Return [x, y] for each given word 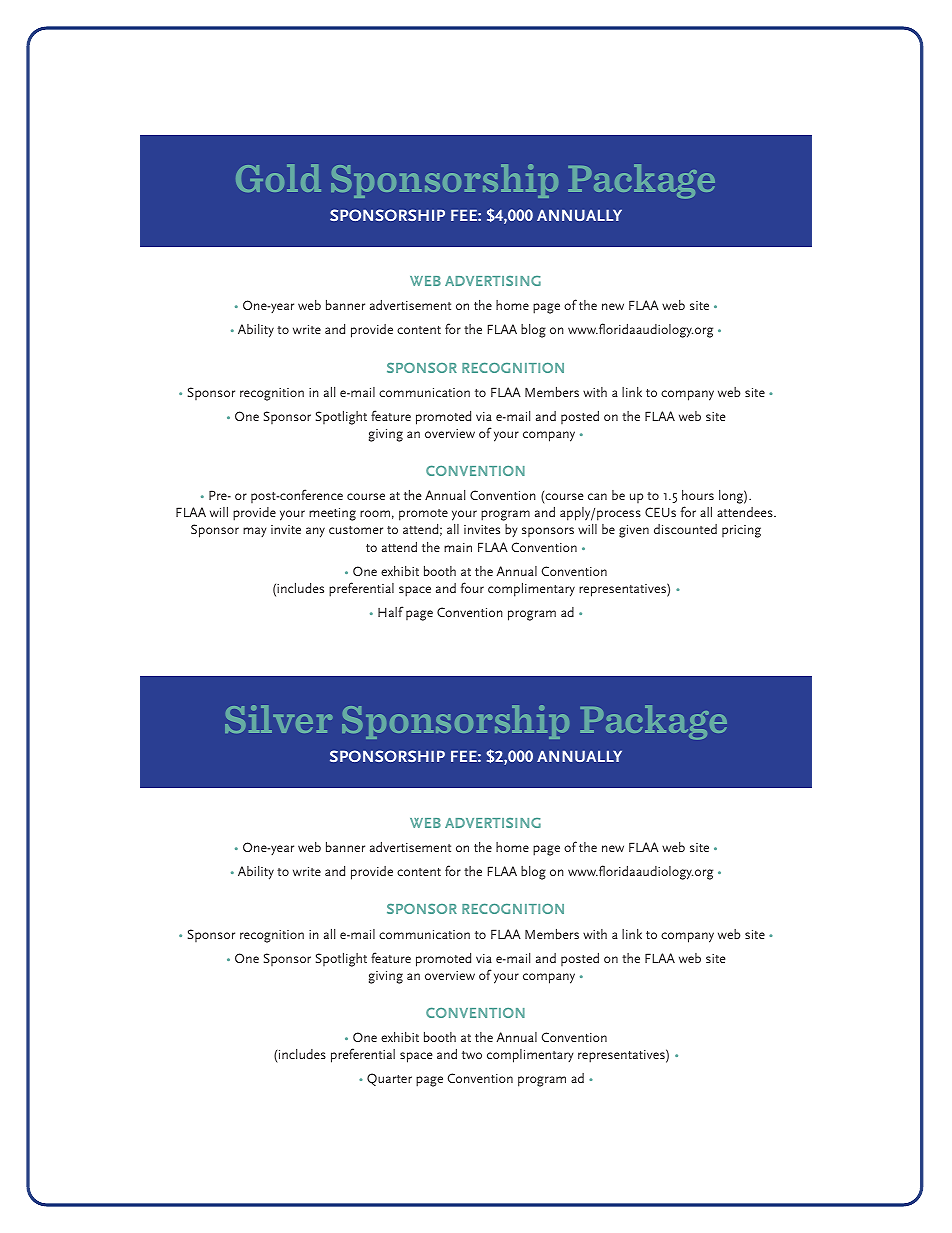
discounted [685, 529]
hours [698, 495]
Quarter [389, 1079]
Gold [278, 178]
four [472, 587]
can [597, 496]
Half [391, 611]
